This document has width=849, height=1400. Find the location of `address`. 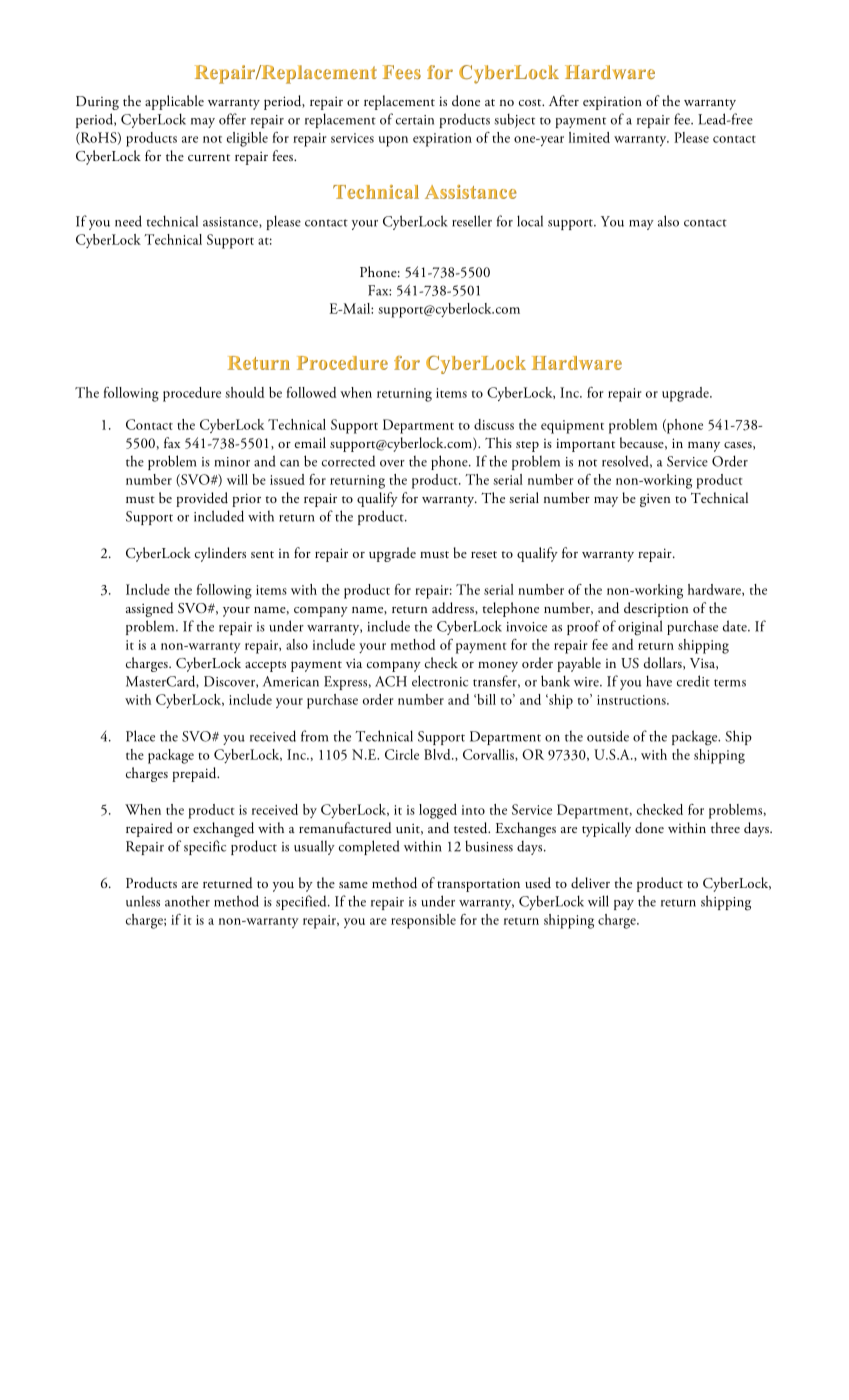

address is located at coordinates (454, 608).
